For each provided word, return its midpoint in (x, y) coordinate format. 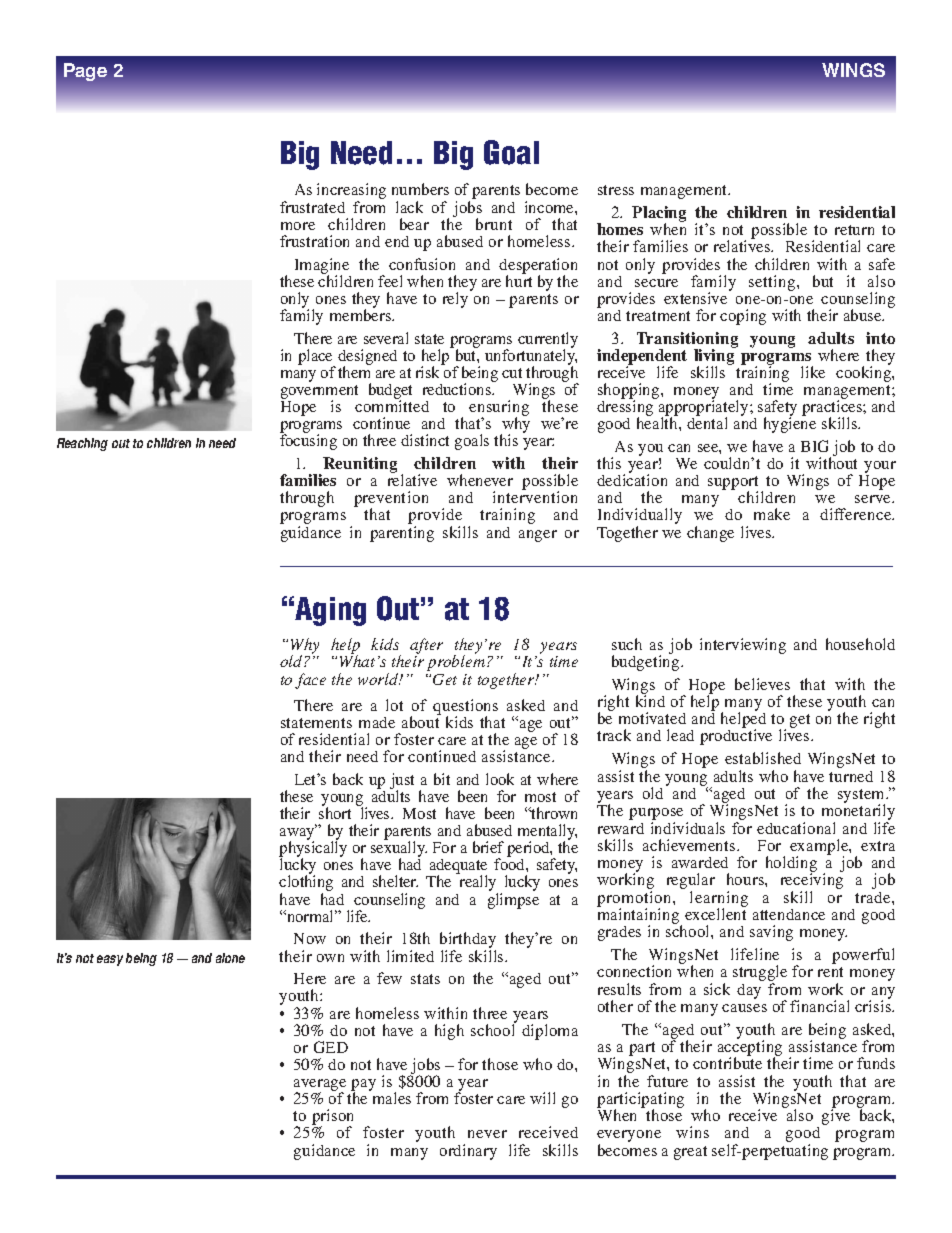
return (854, 230)
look (500, 779)
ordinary (468, 1152)
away (298, 834)
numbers (420, 189)
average (320, 1086)
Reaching (82, 444)
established (763, 758)
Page (85, 72)
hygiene (790, 425)
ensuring (499, 409)
